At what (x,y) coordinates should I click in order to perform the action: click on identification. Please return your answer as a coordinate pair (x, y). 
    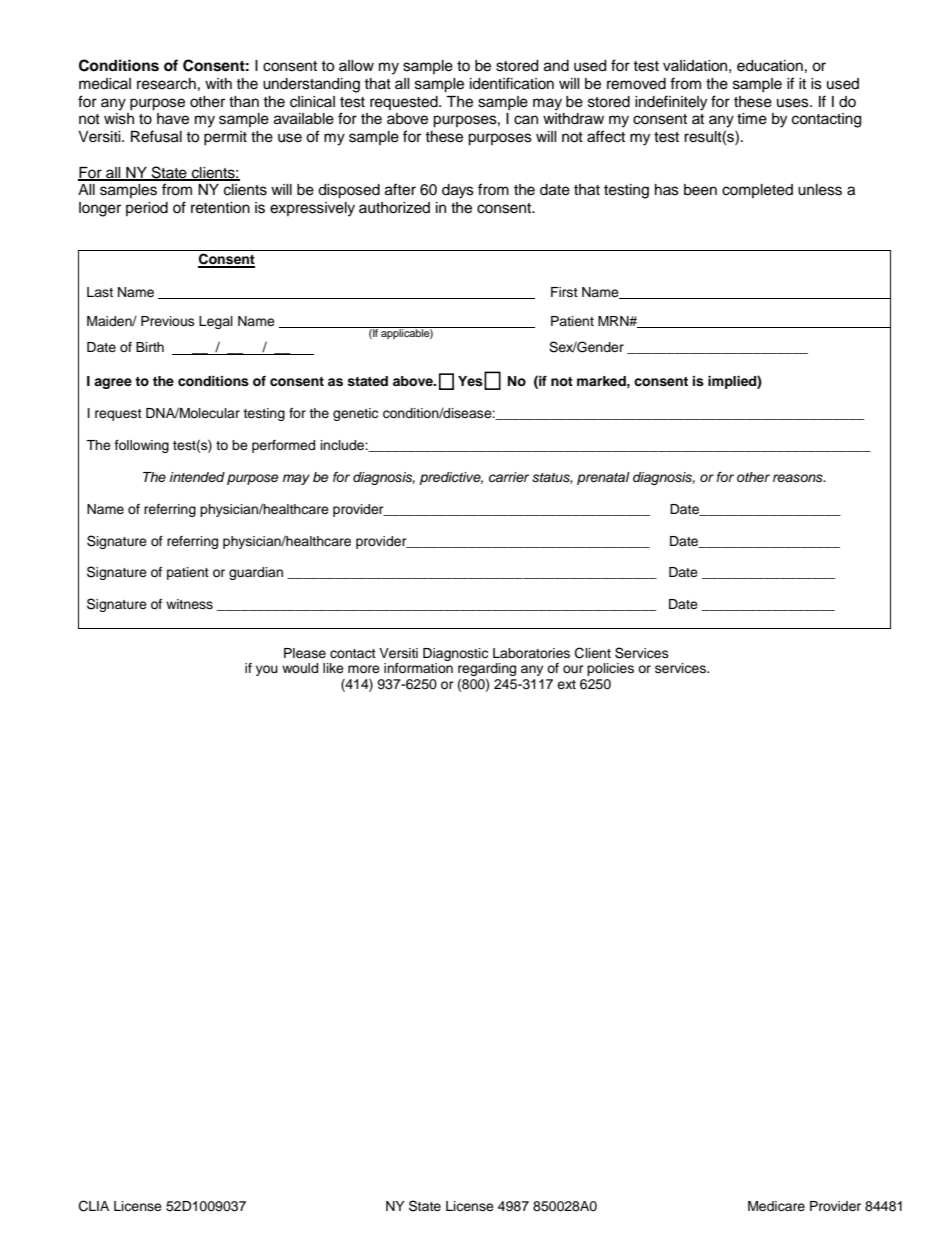
    Looking at the image, I should click on (512, 83).
